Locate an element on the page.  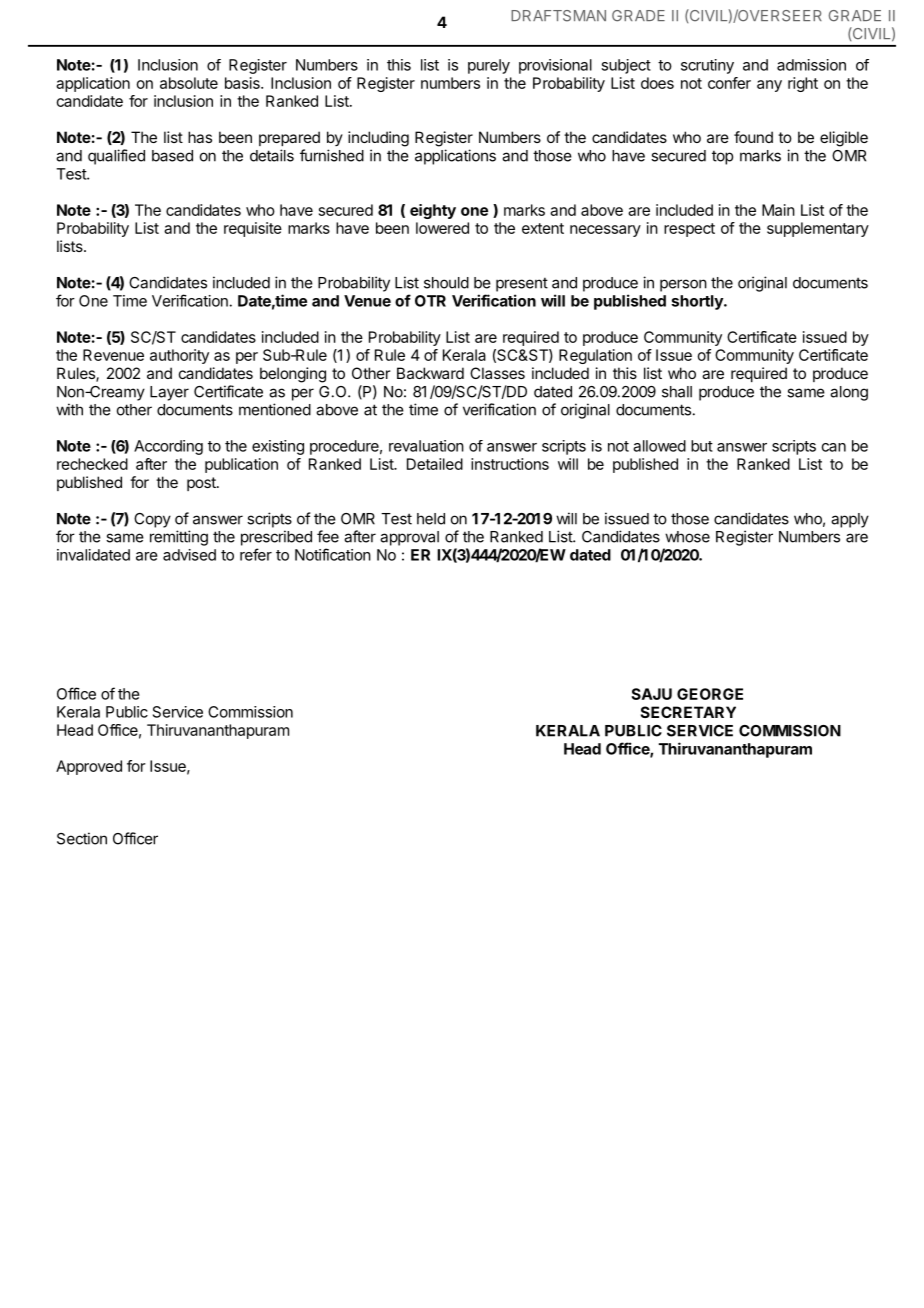
advised is located at coordinates (189, 555).
